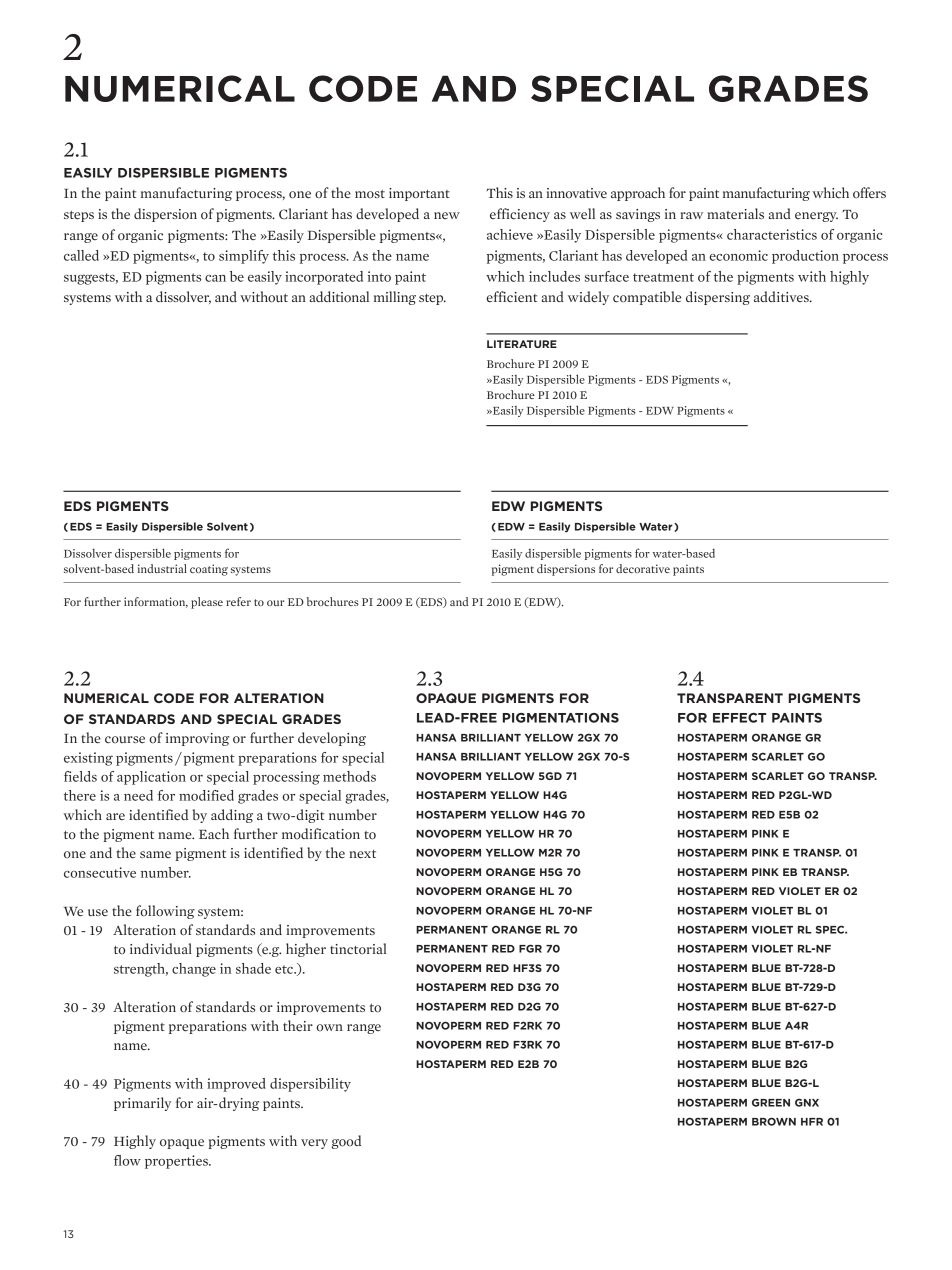 This screenshot has width=952, height=1270. Describe the element at coordinates (362, 854) in the screenshot. I see `next` at that location.
